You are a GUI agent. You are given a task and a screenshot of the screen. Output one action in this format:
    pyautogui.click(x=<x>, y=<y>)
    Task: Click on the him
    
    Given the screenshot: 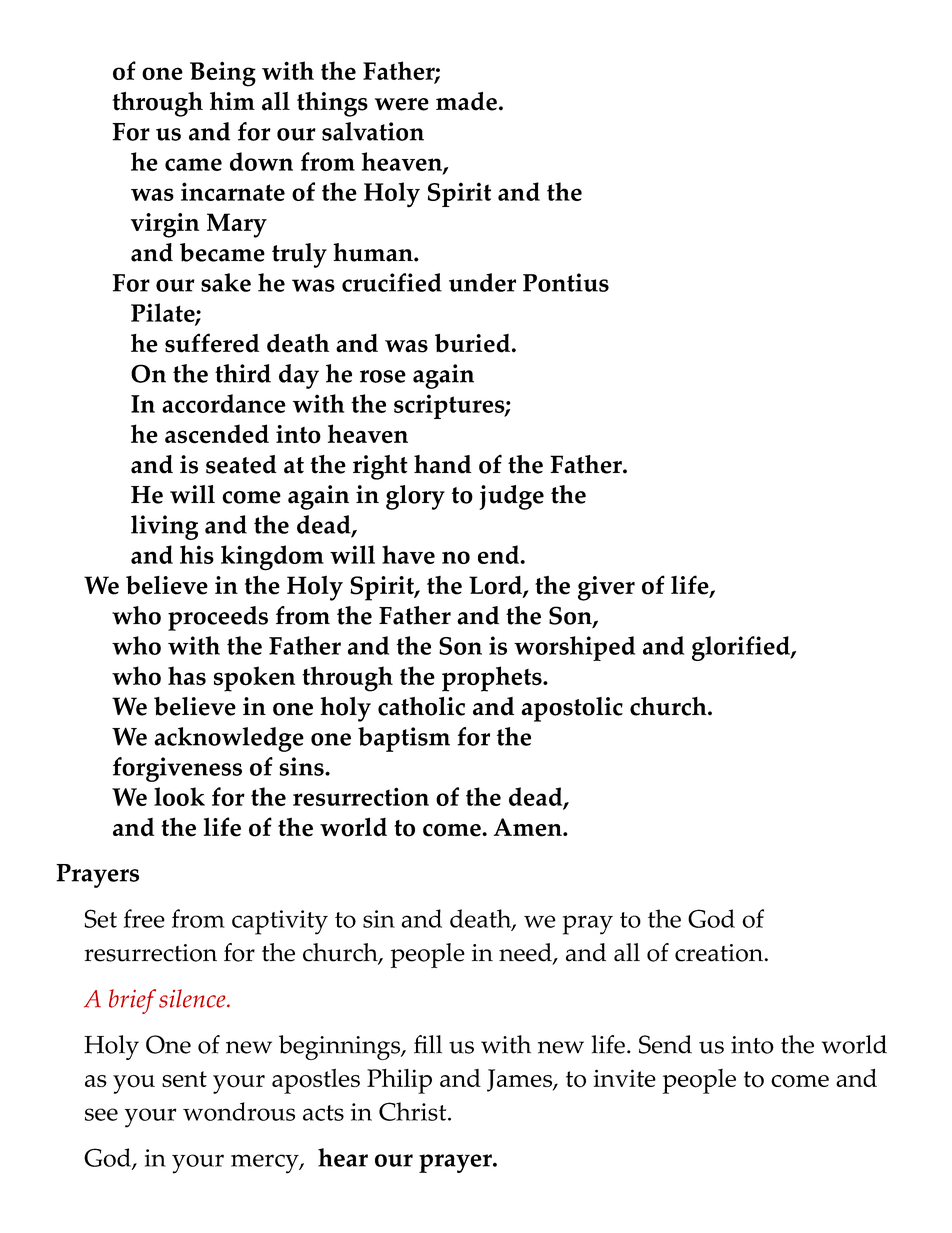 What is the action you would take?
    pyautogui.click(x=232, y=101)
